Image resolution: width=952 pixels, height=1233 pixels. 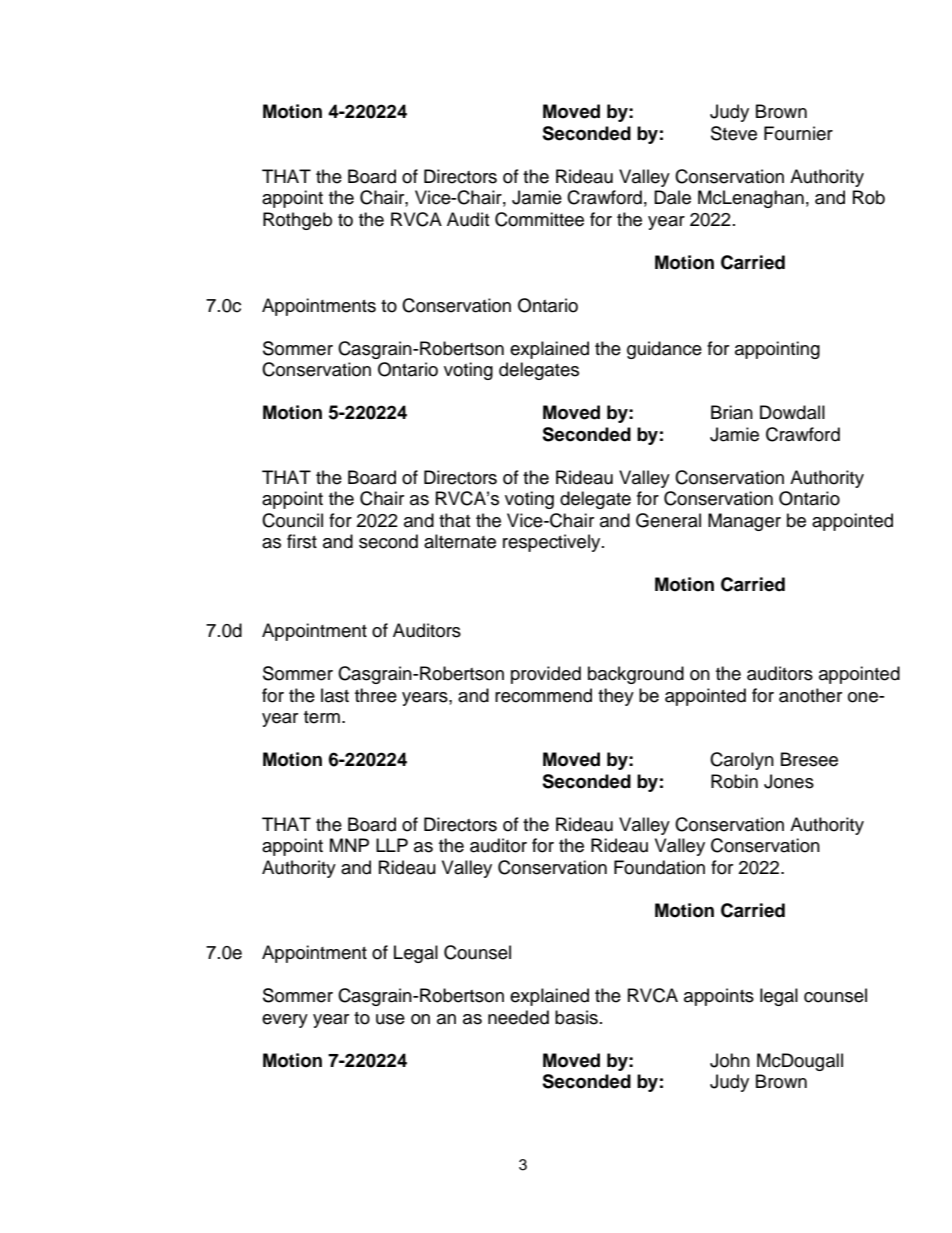 What do you see at coordinates (553, 543) in the screenshot?
I see `respectively` at bounding box center [553, 543].
